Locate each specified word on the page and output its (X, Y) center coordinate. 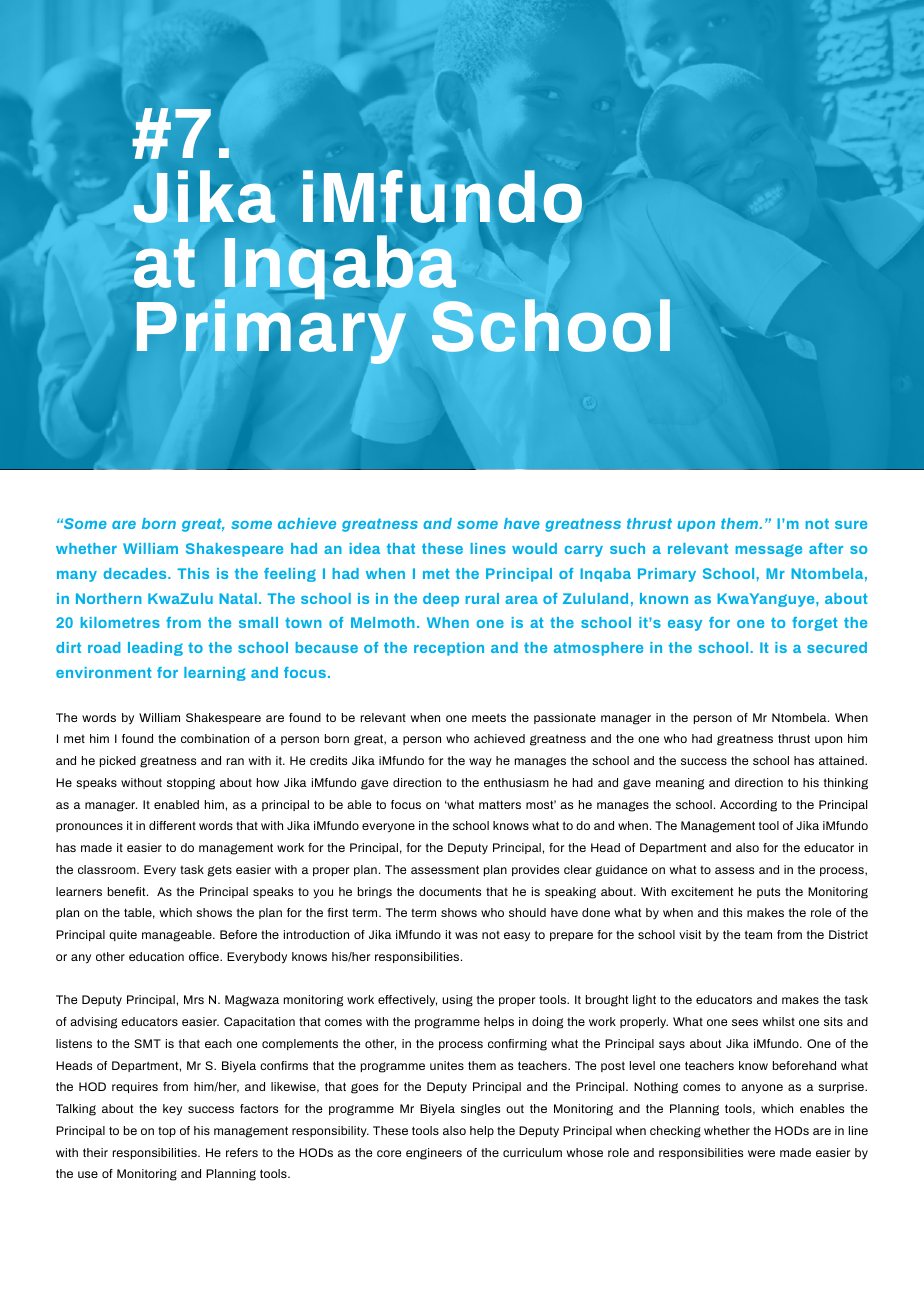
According (748, 806)
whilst (779, 1021)
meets (489, 717)
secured (837, 647)
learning (215, 674)
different (172, 825)
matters (500, 804)
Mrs (194, 999)
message (769, 550)
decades (136, 573)
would (534, 548)
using (457, 1001)
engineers (434, 1154)
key (172, 1110)
